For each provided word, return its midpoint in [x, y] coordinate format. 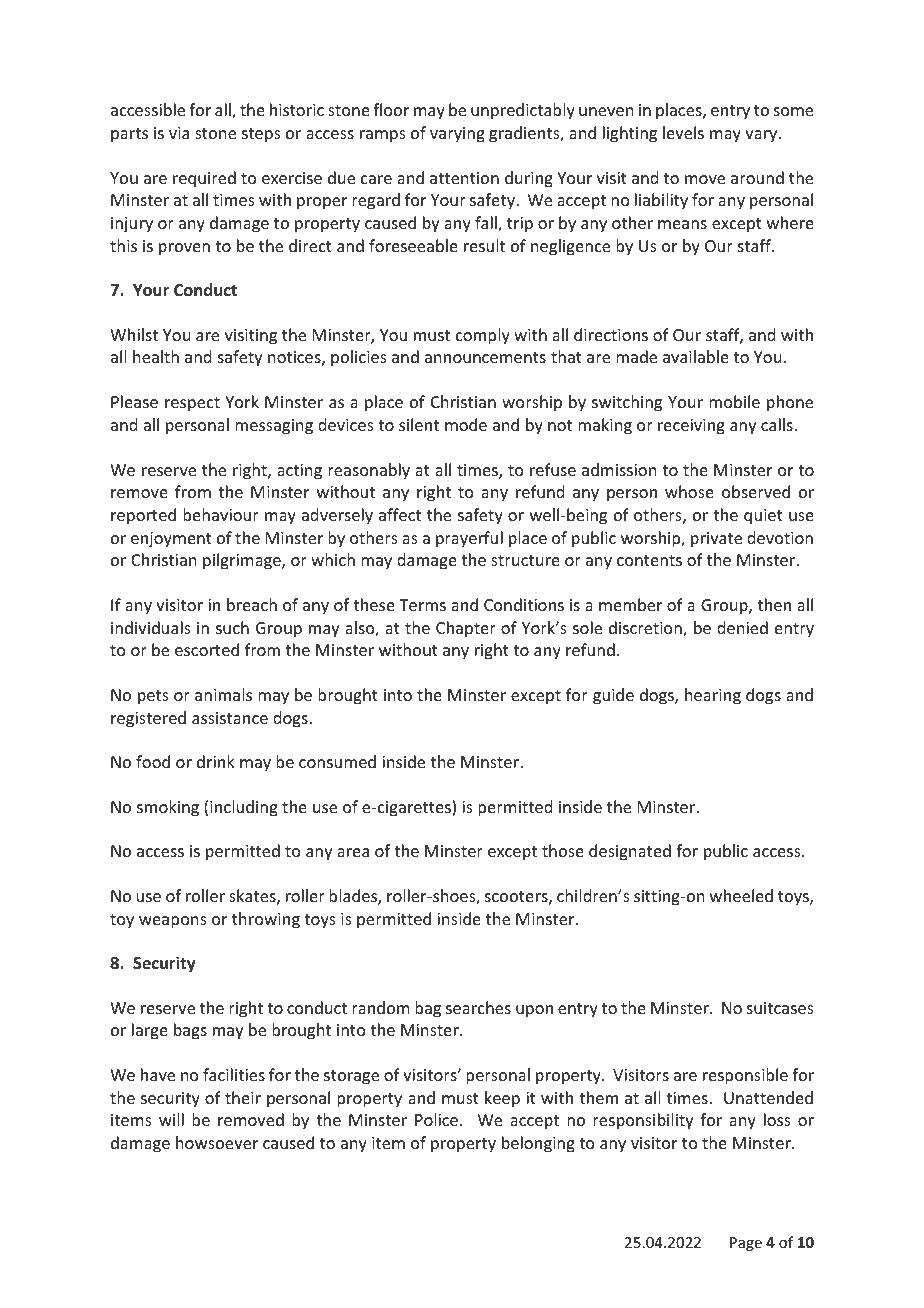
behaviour [221, 514]
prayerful [469, 539]
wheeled [741, 895]
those [563, 850]
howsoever [217, 1142]
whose [689, 491]
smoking [168, 808]
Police [438, 1119]
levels [683, 132]
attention [464, 178]
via [179, 133]
